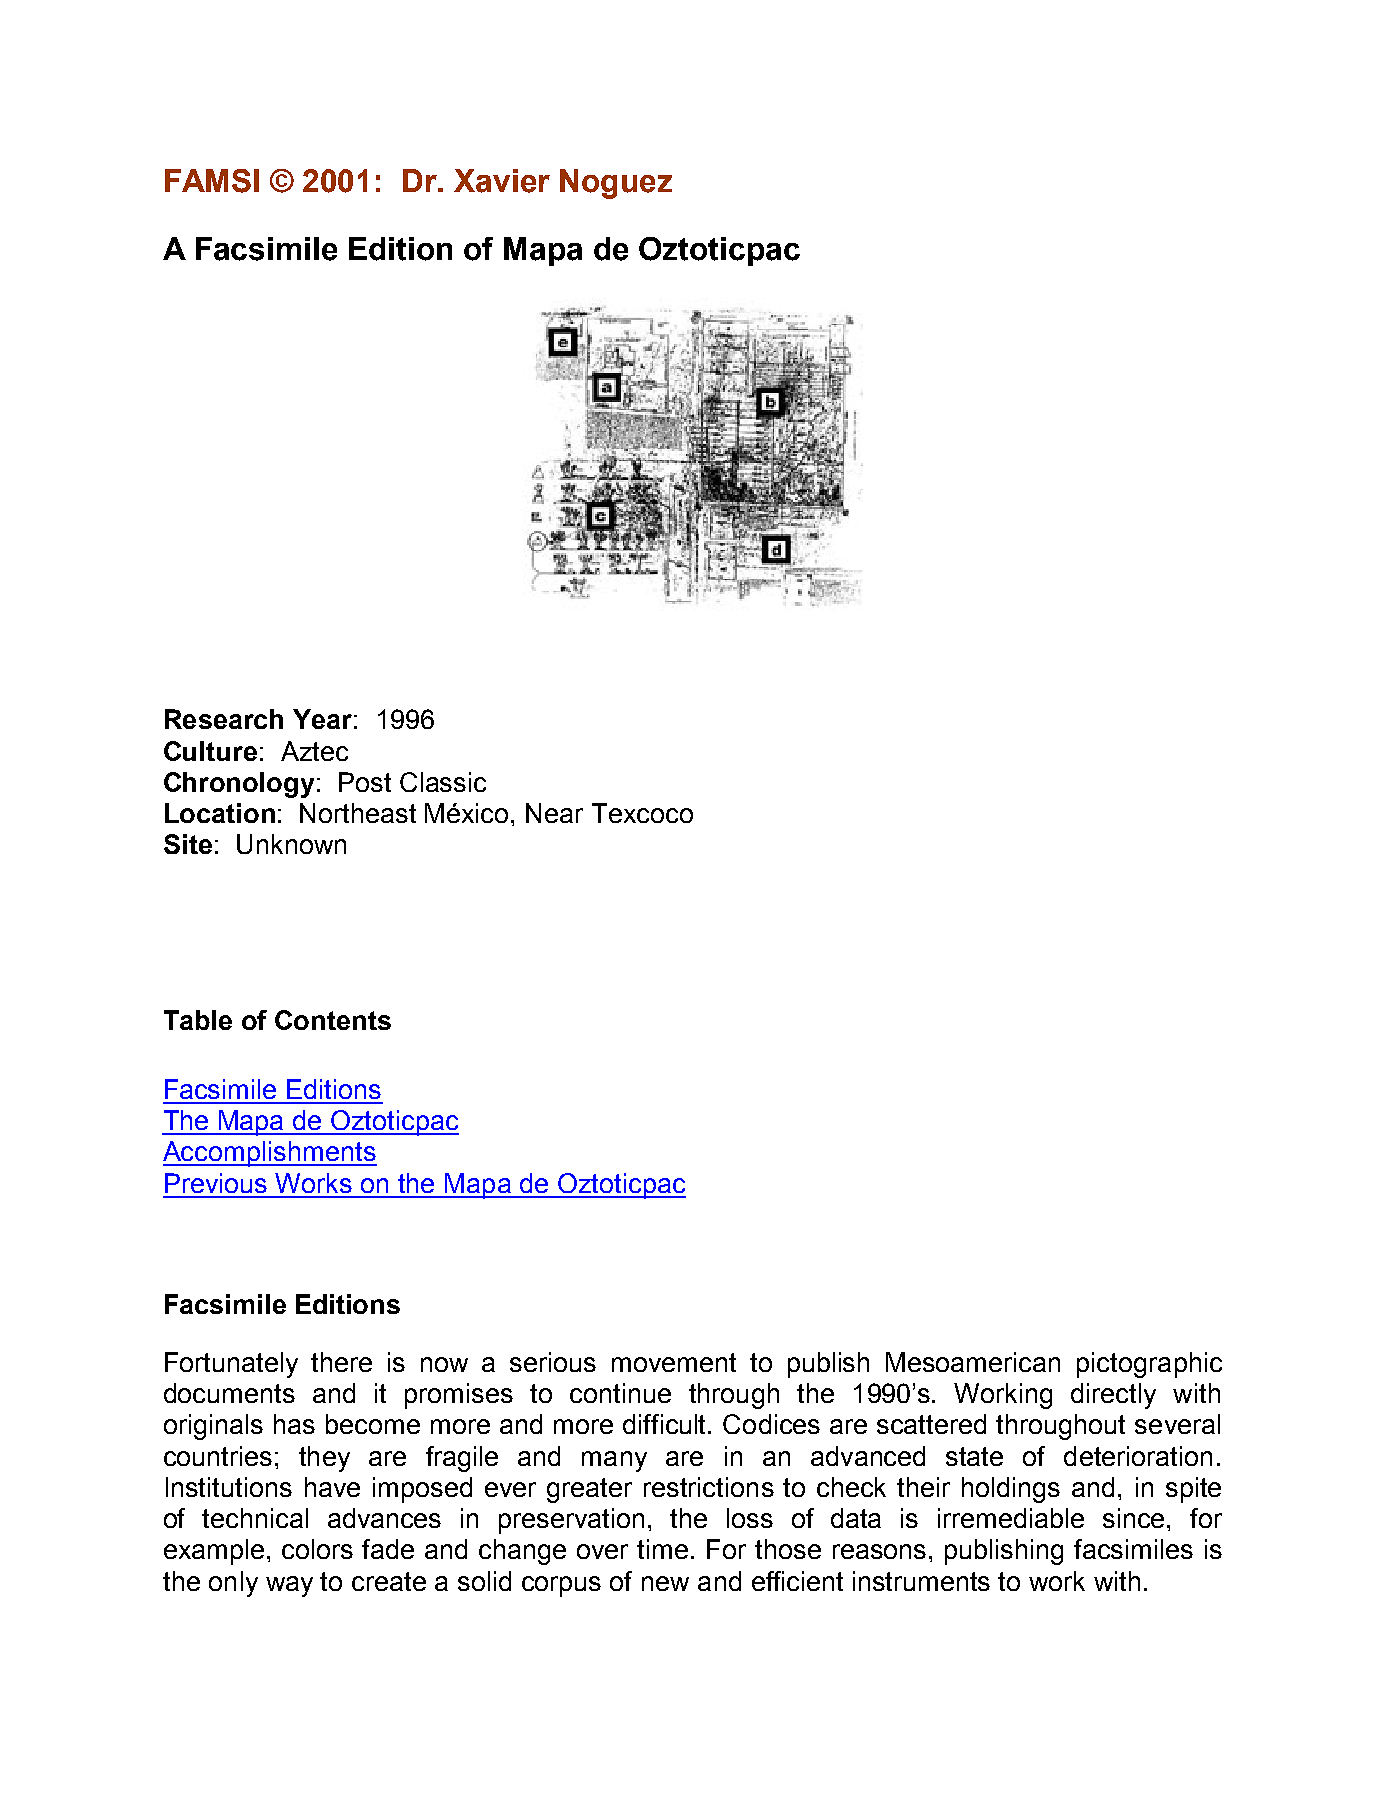 The height and width of the document is (1793, 1385). What do you see at coordinates (341, 1362) in the document?
I see `there` at bounding box center [341, 1362].
